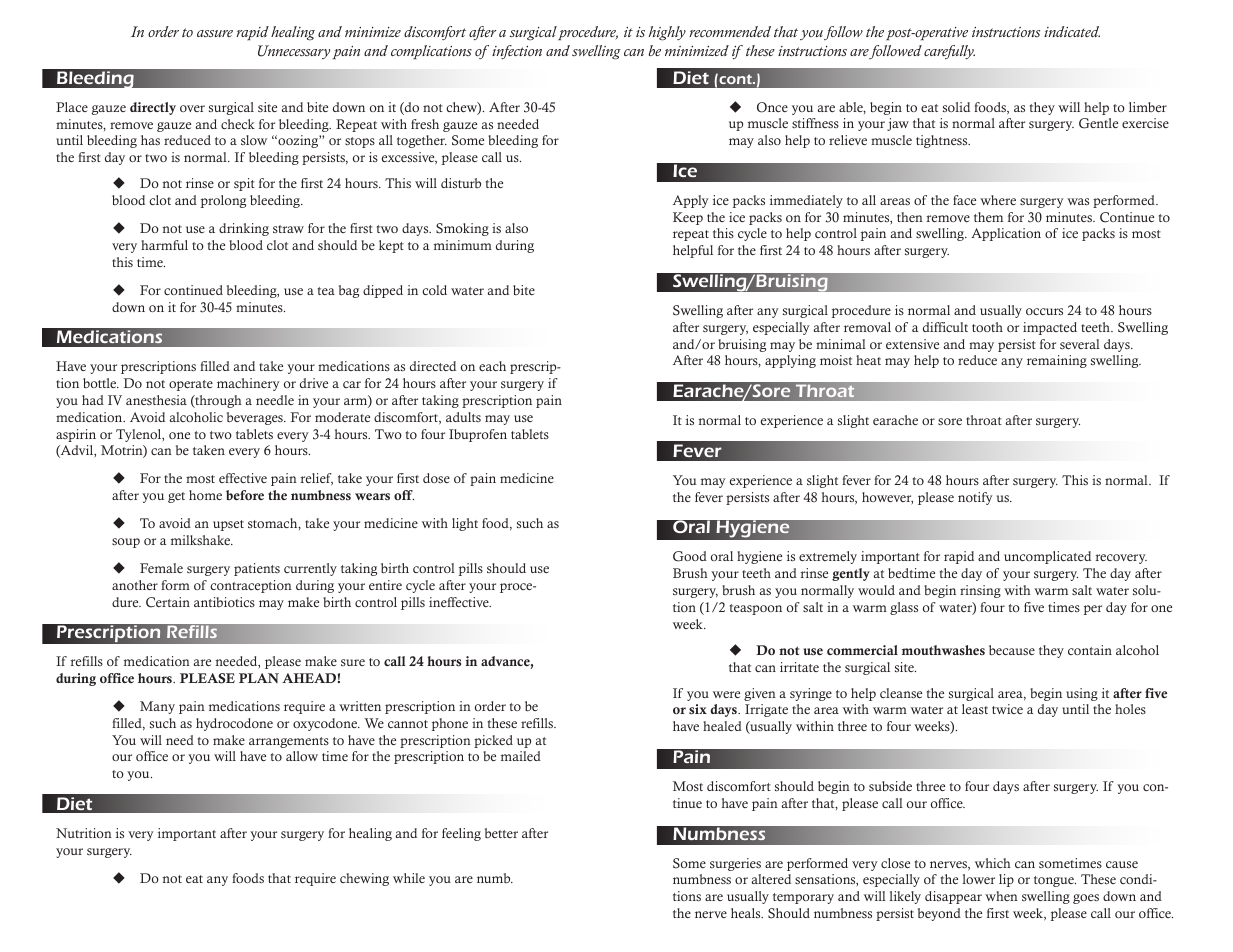 This page has width=1233, height=952. What do you see at coordinates (409, 878) in the page?
I see `while` at bounding box center [409, 878].
